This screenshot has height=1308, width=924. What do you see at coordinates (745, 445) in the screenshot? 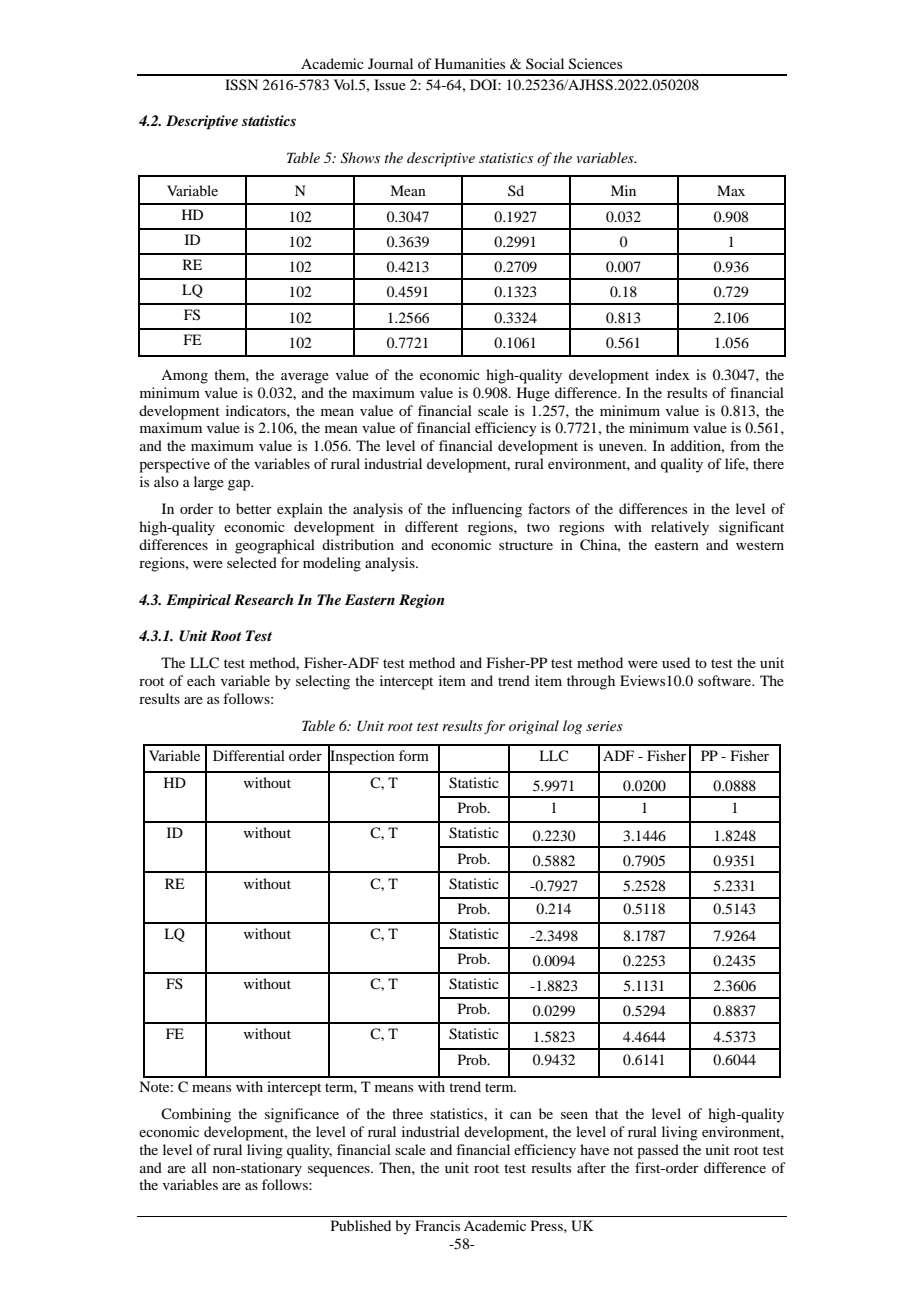
I see `from` at bounding box center [745, 445].
